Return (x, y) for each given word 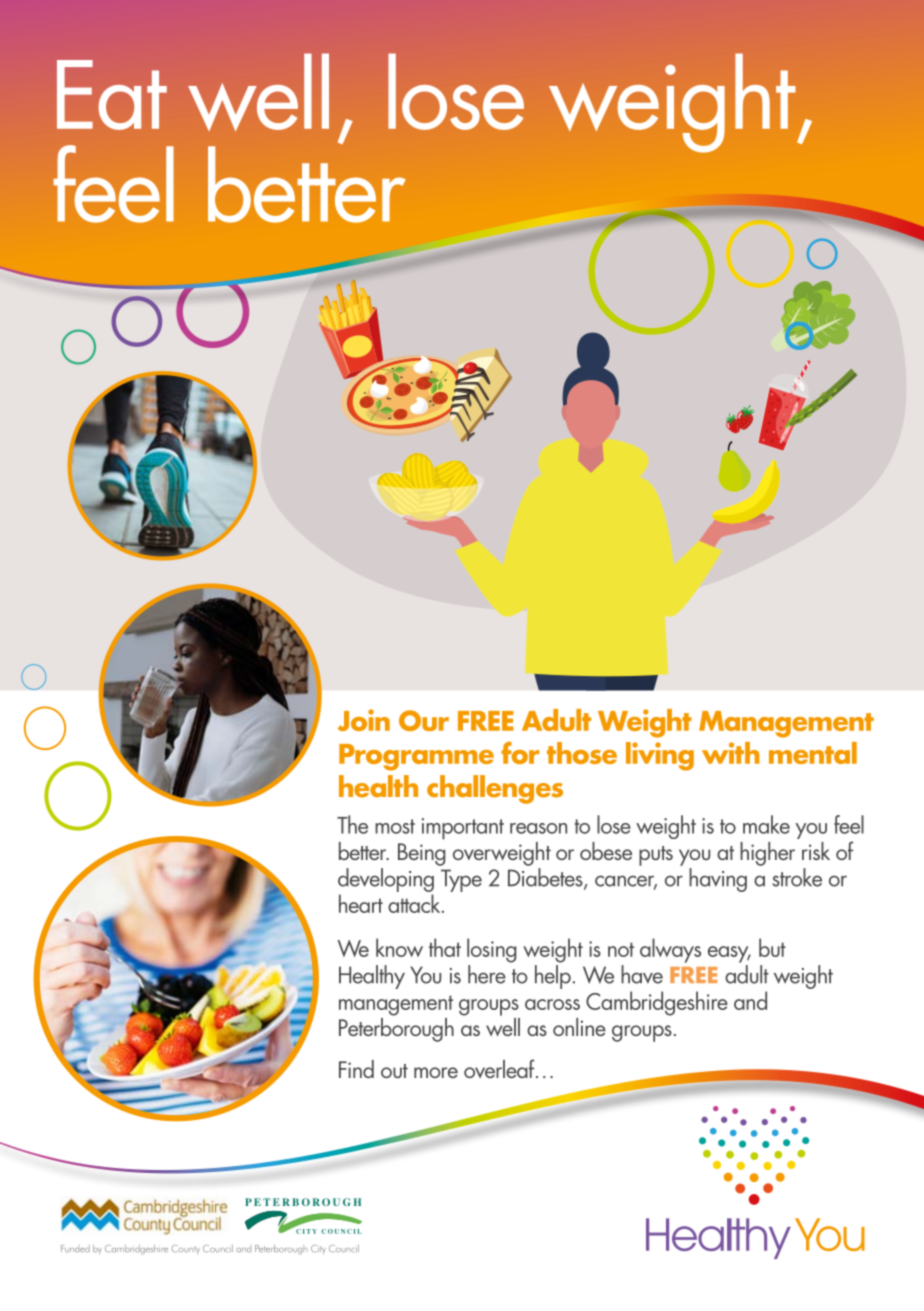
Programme (416, 757)
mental (813, 753)
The (352, 824)
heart (361, 903)
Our (424, 720)
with (731, 753)
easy (729, 954)
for (520, 752)
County (186, 1249)
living (660, 756)
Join (364, 720)
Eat (112, 95)
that (445, 947)
